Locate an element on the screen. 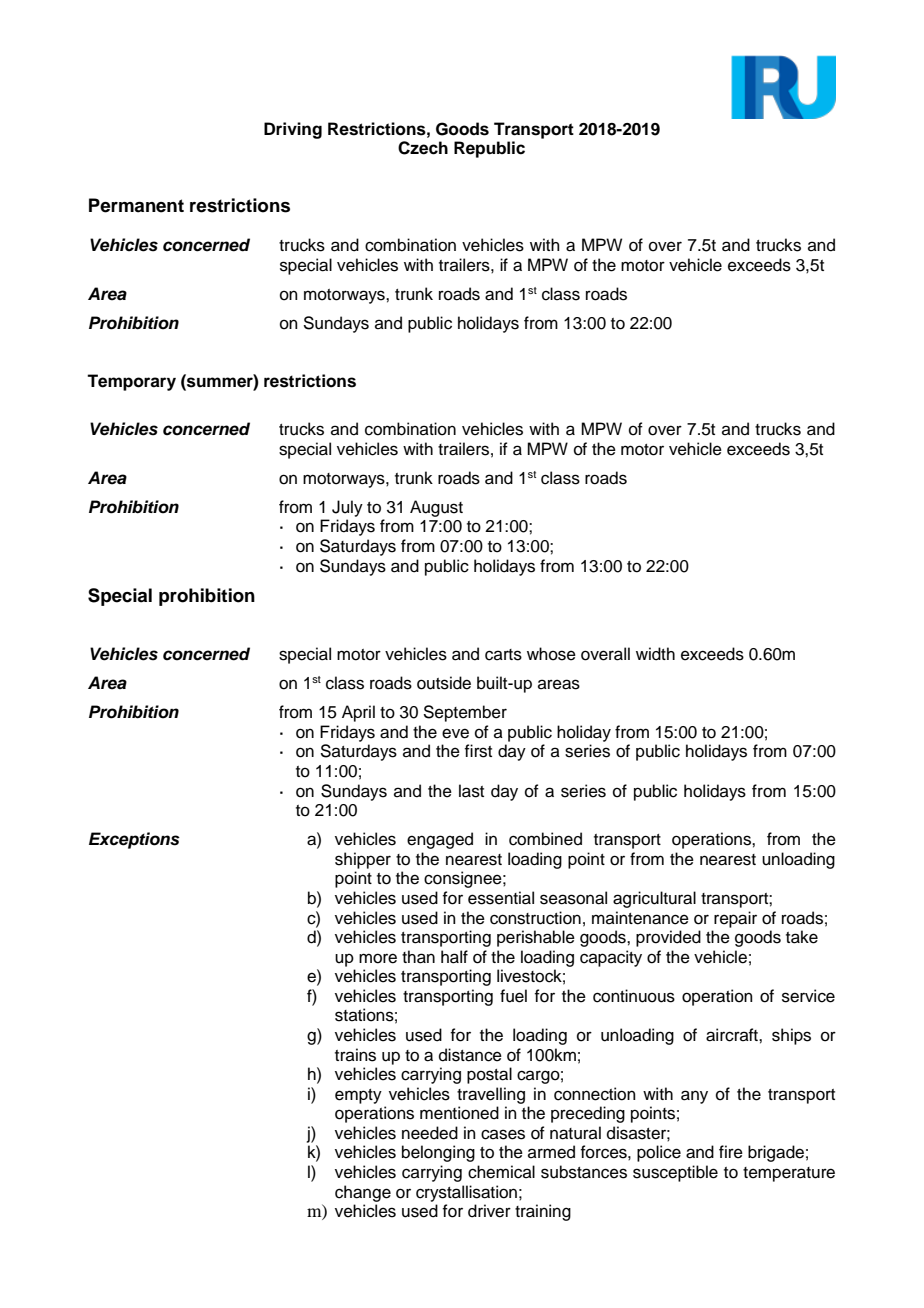 This screenshot has width=924, height=1308. August is located at coordinates (436, 508).
